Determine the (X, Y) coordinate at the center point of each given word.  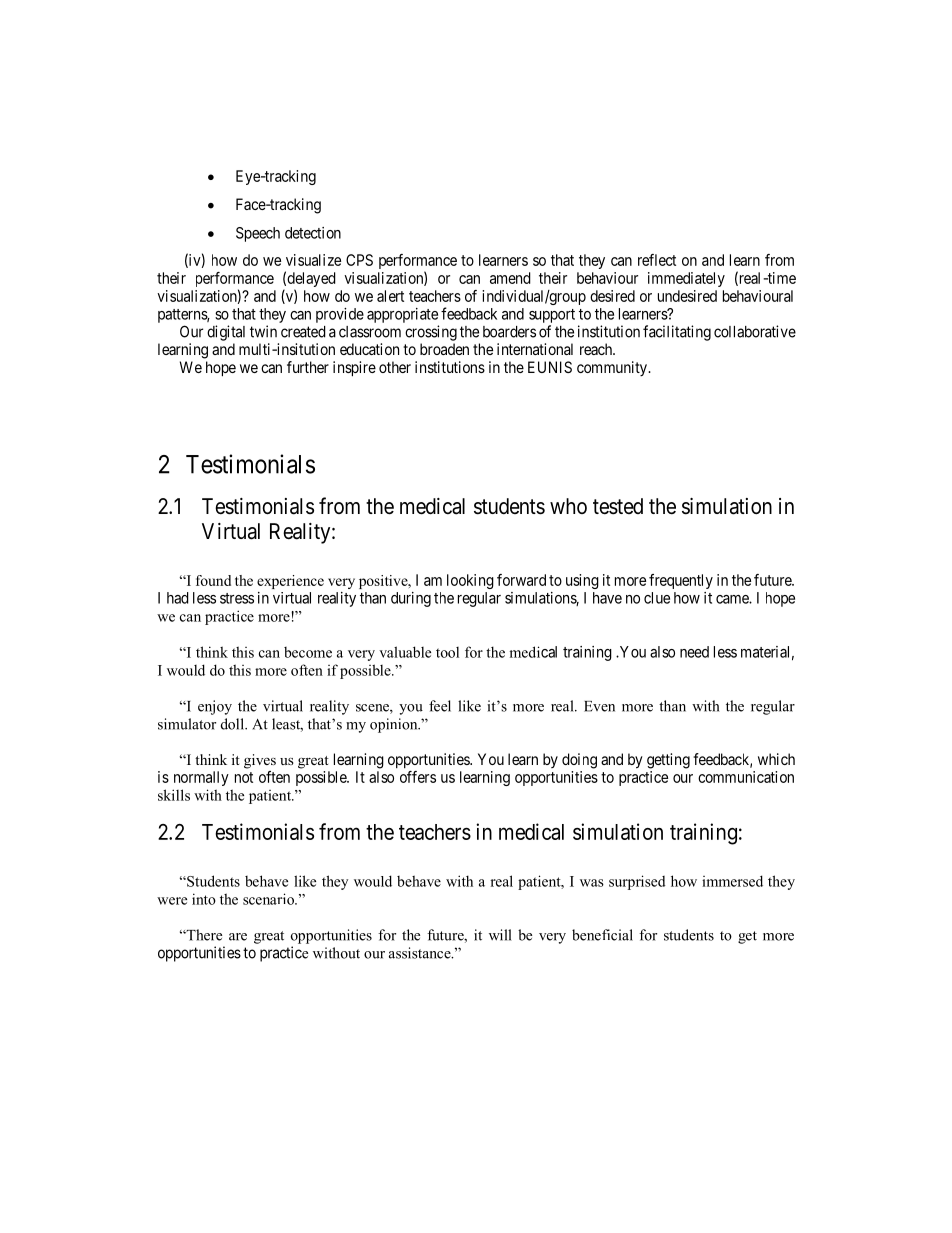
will (500, 935)
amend (510, 278)
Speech (258, 234)
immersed (732, 881)
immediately (686, 279)
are (238, 937)
